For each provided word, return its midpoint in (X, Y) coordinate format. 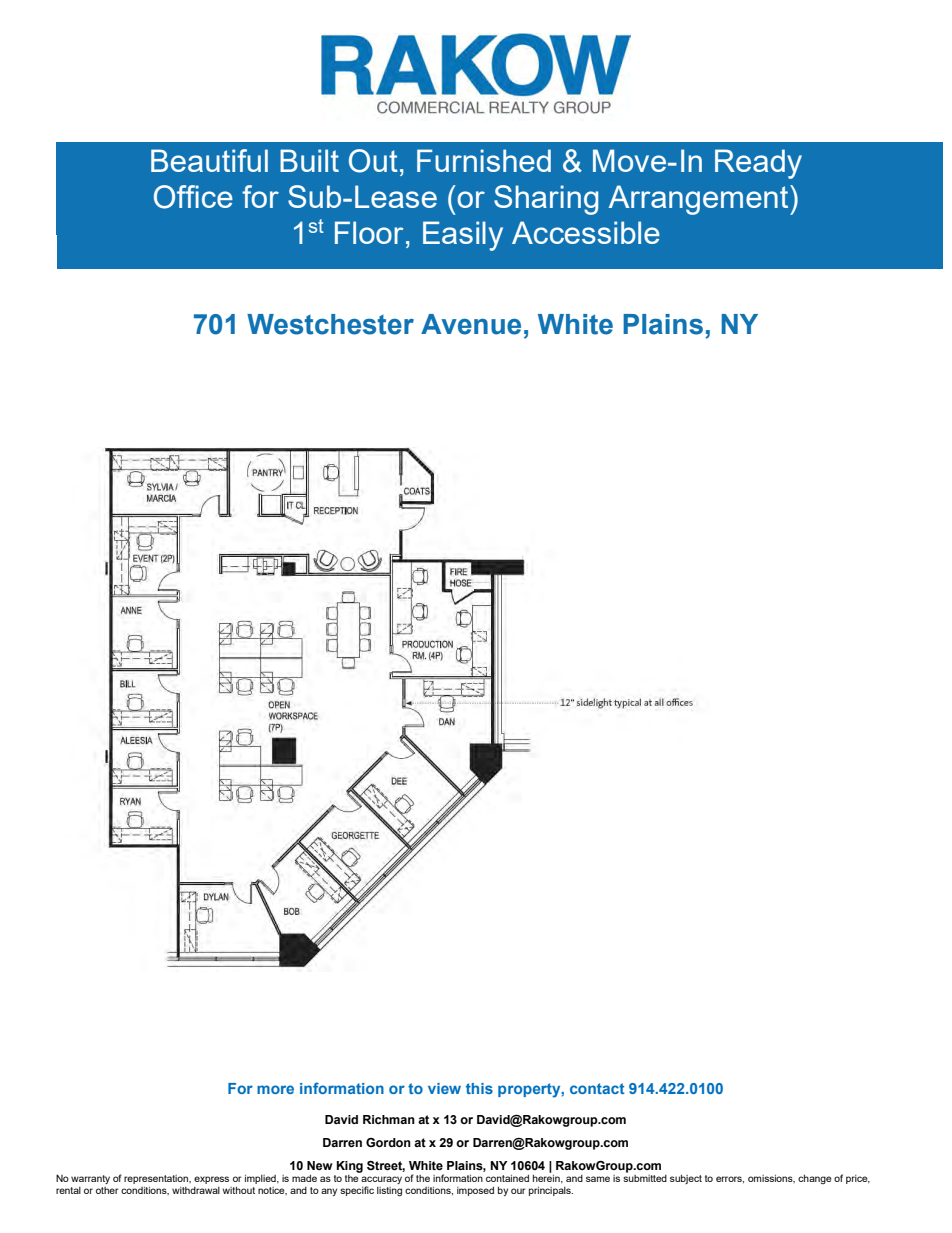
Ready (758, 164)
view (444, 1088)
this (479, 1088)
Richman (389, 1119)
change (815, 1179)
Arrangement (700, 200)
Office (193, 197)
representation (157, 1179)
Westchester (330, 324)
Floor (369, 232)
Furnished (484, 160)
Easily (463, 236)
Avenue (471, 324)
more (275, 1089)
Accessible (586, 232)
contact (597, 1088)
